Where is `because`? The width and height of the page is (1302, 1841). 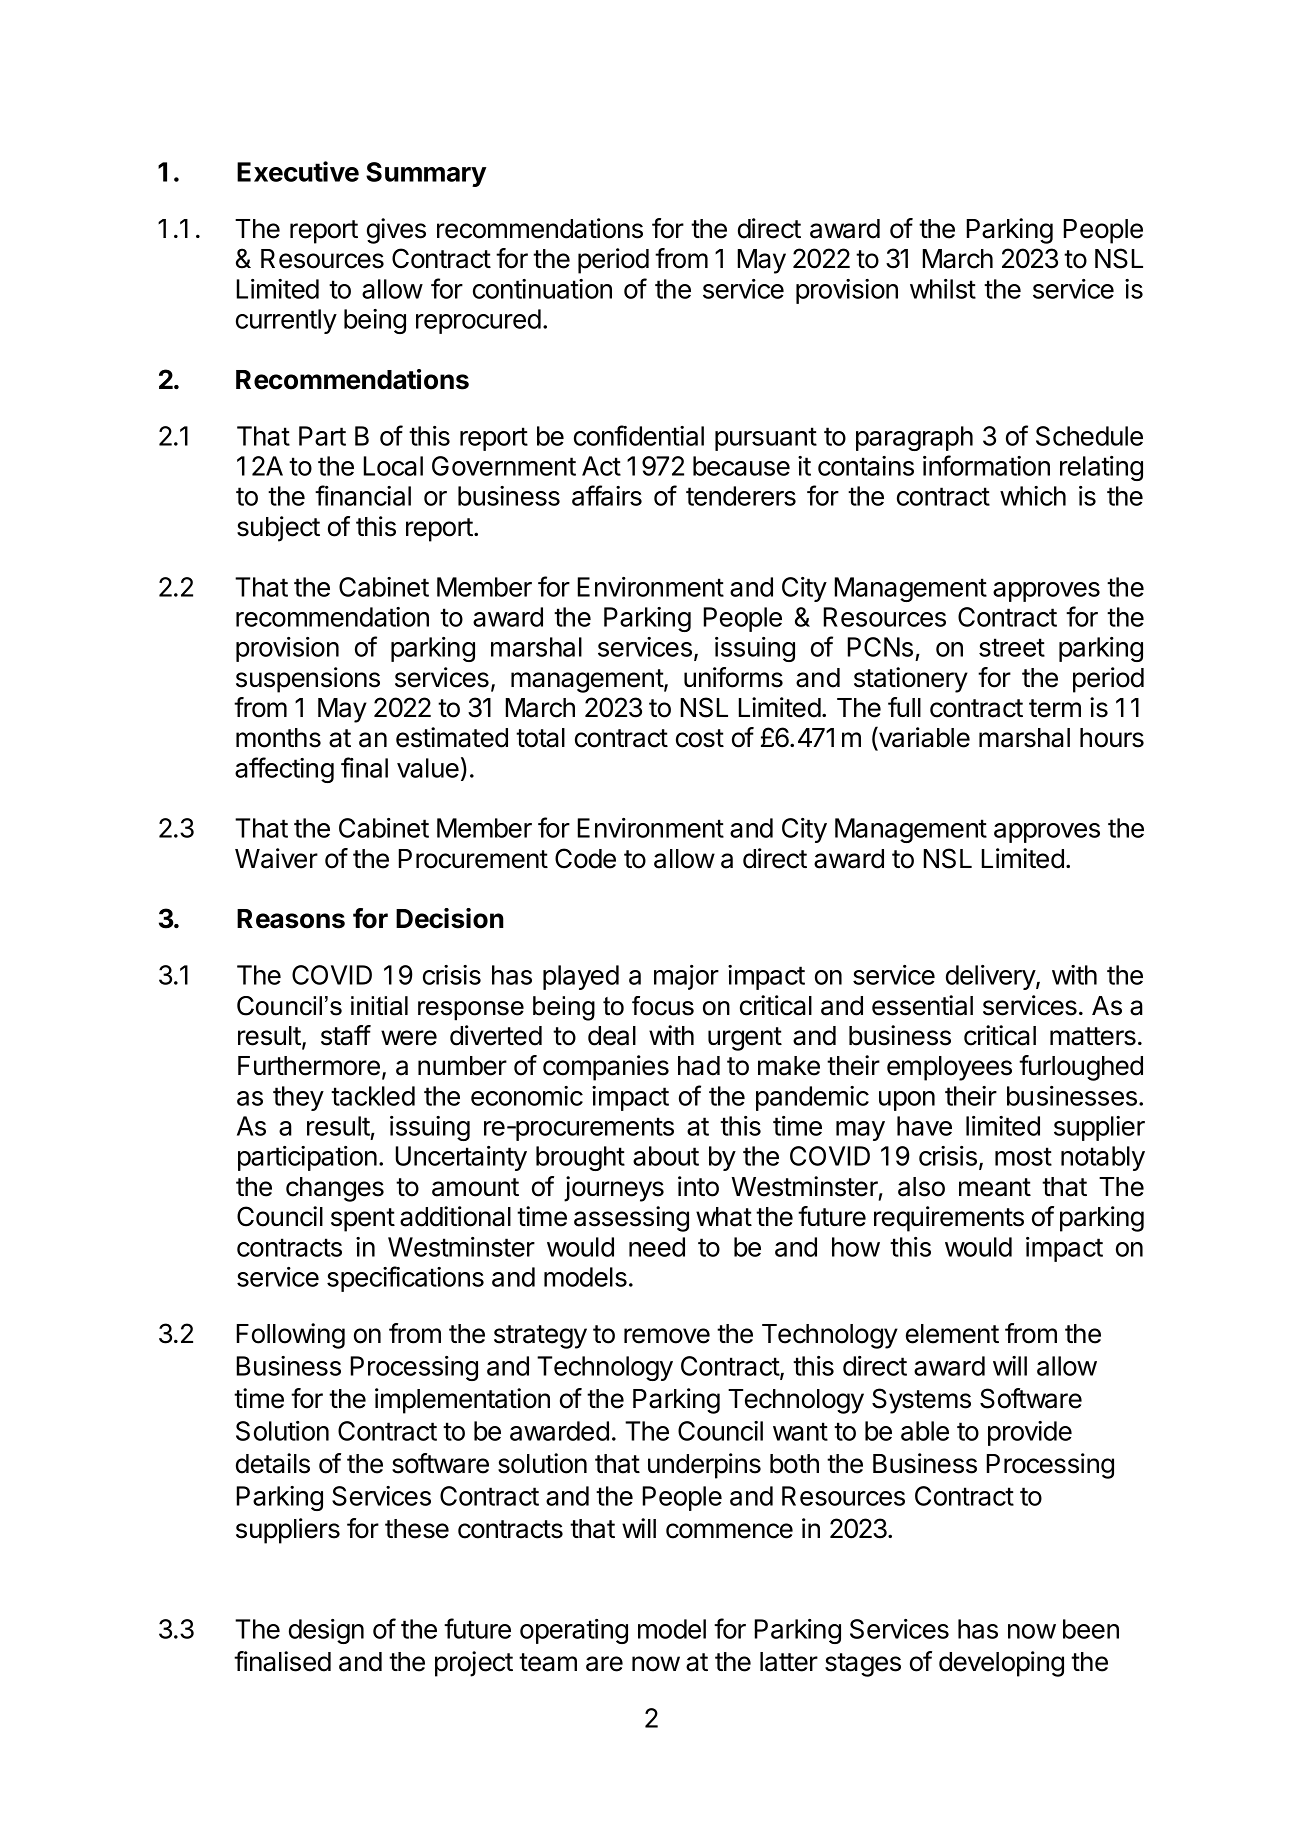 because is located at coordinates (741, 466).
